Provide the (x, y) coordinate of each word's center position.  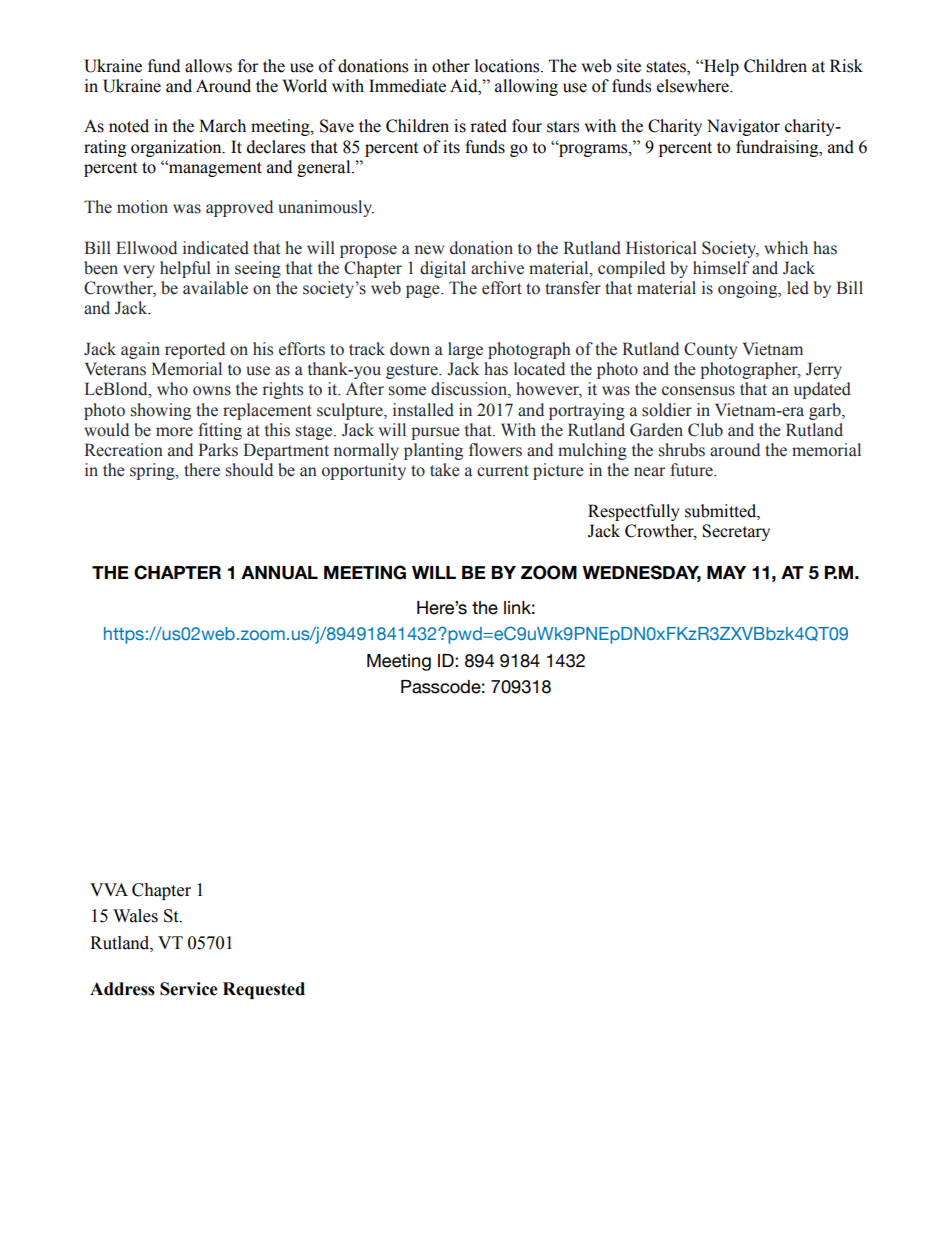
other (451, 66)
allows (208, 66)
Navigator (743, 127)
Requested (264, 990)
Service (189, 989)
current (503, 471)
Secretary (736, 532)
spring (153, 471)
